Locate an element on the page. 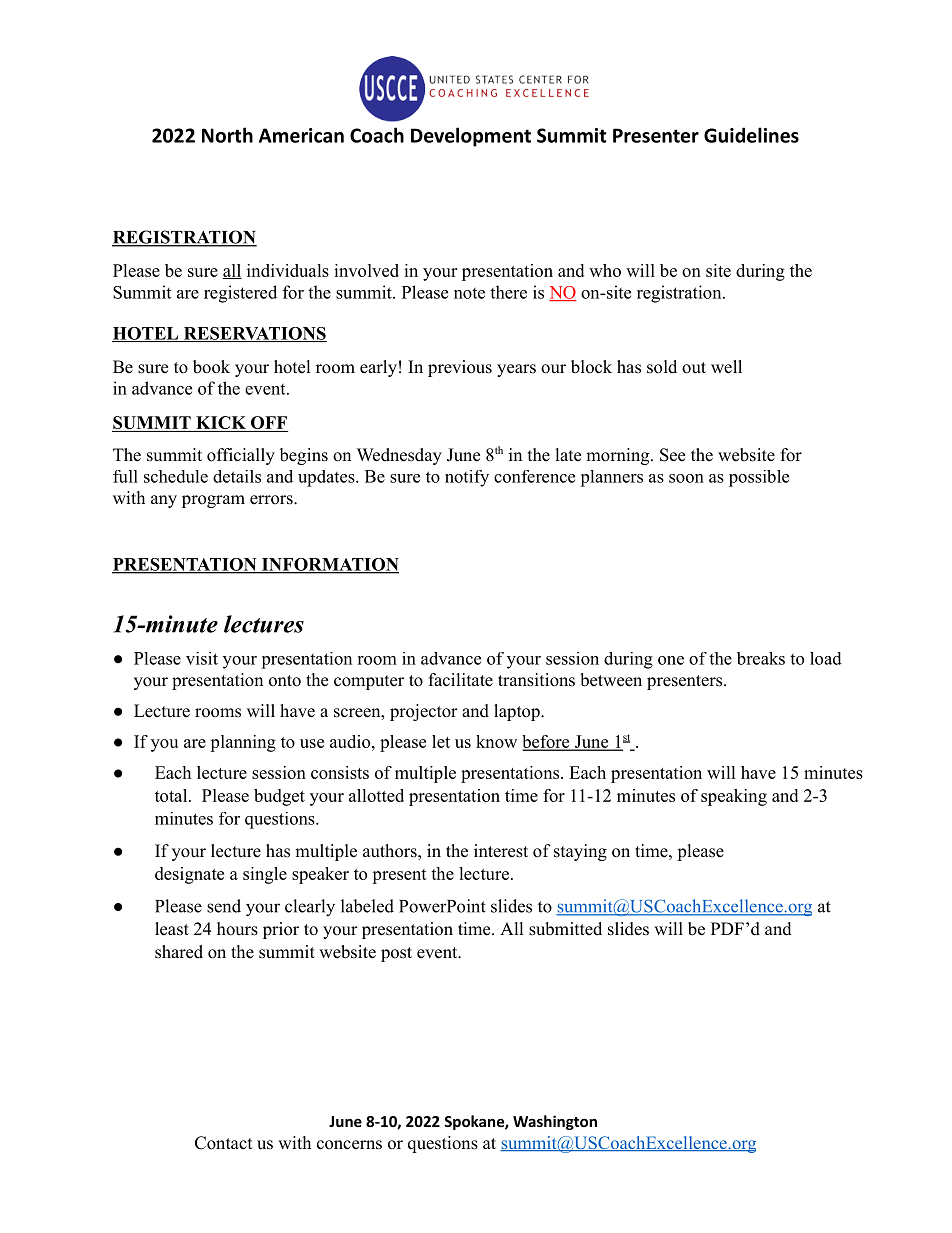  program is located at coordinates (213, 501).
